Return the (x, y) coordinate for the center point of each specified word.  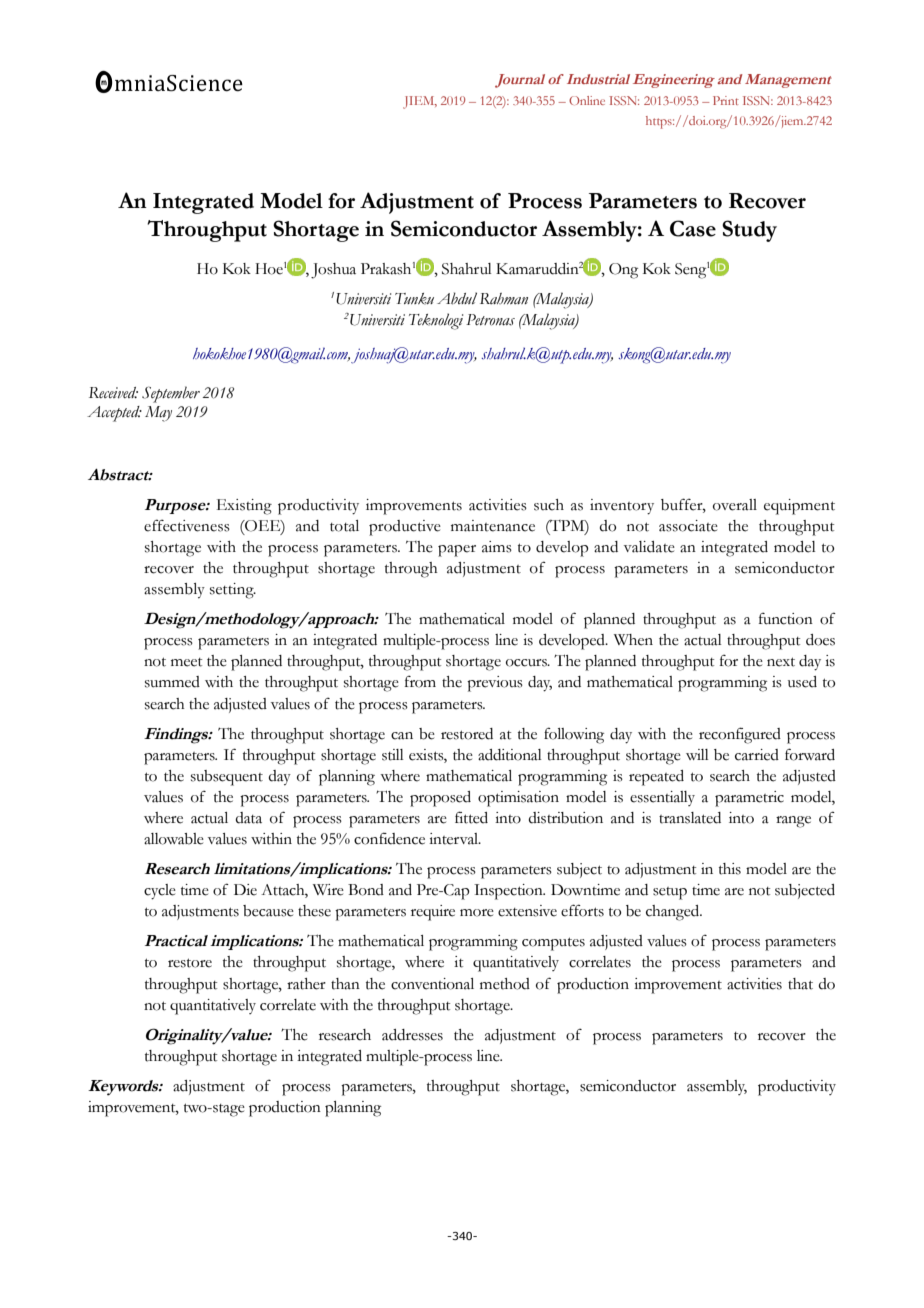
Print (726, 100)
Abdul (457, 298)
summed (172, 682)
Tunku (414, 299)
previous (495, 684)
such (549, 505)
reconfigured (740, 735)
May (158, 414)
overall (735, 505)
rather (306, 984)
